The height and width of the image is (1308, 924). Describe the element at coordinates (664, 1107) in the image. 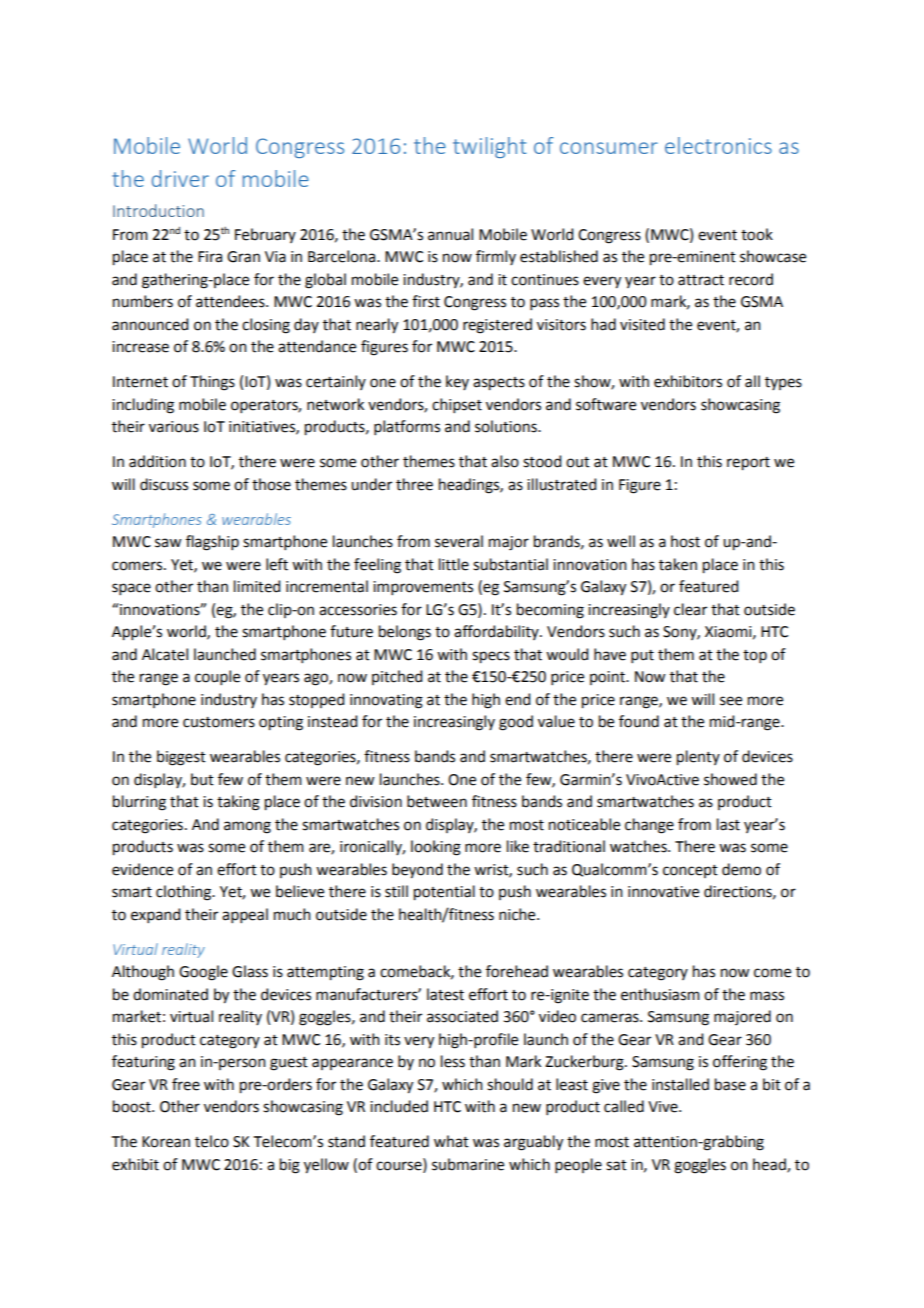

I see `Vive` at that location.
